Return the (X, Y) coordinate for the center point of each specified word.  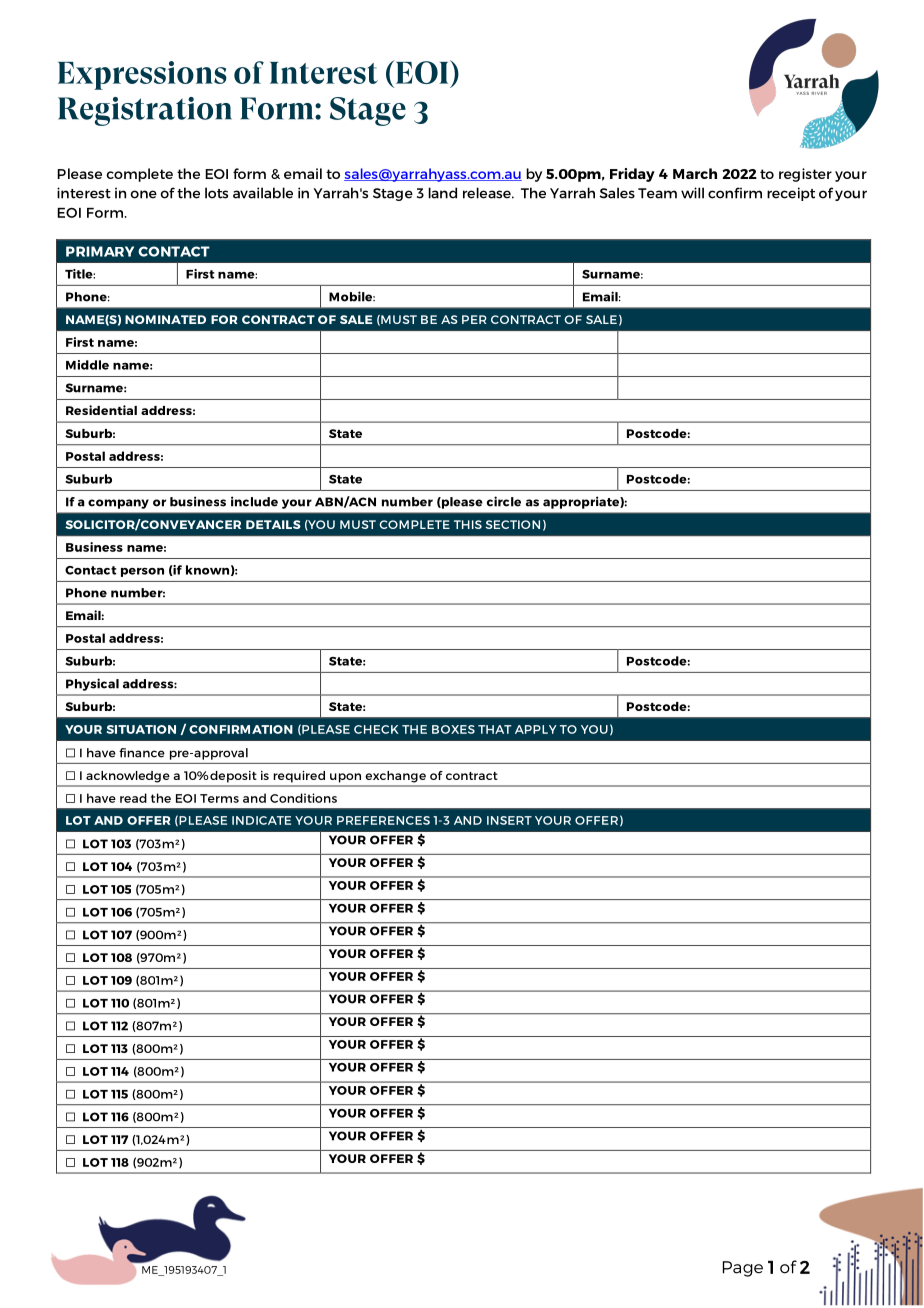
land (442, 193)
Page (743, 1269)
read (133, 798)
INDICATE (261, 820)
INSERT (509, 820)
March (695, 173)
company (118, 504)
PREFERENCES (383, 820)
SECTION (512, 524)
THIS (468, 524)
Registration (145, 111)
